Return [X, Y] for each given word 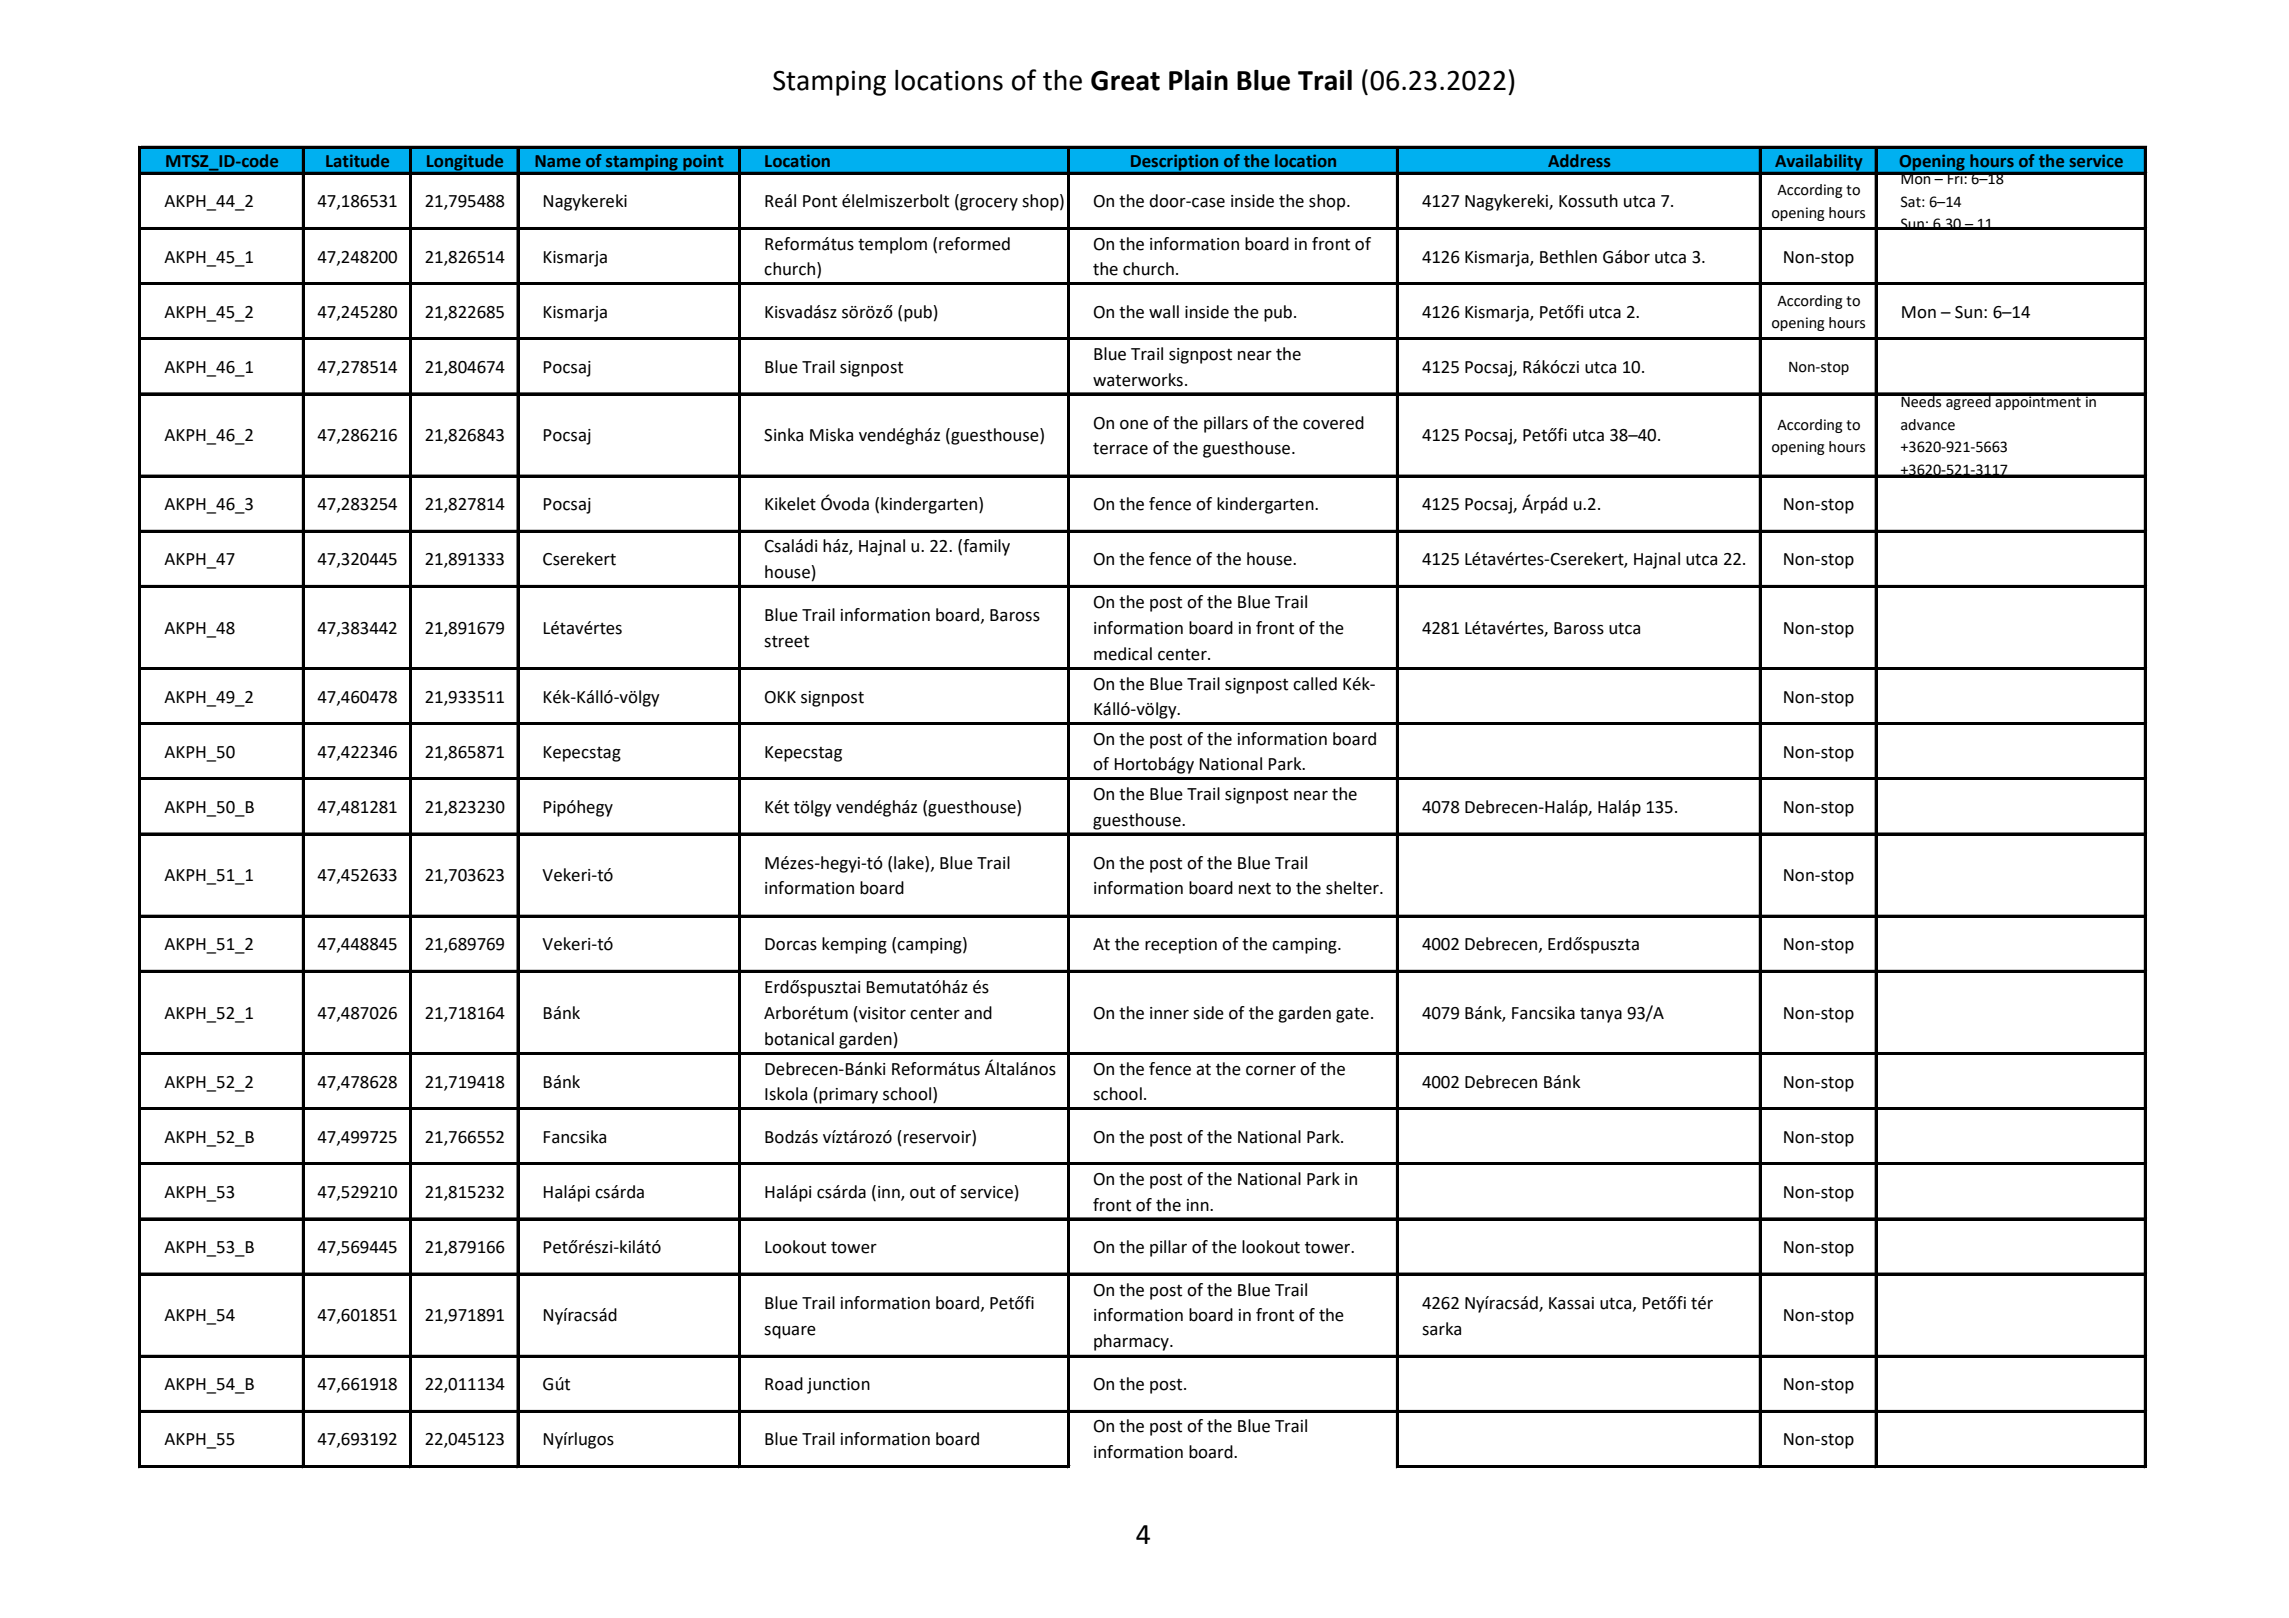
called [1315, 684]
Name [558, 161]
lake [910, 863]
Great [1125, 80]
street [786, 642]
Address [1579, 160]
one [1134, 425]
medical [1123, 654]
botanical [799, 1039]
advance [1928, 425]
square [790, 1332]
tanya [1601, 1015]
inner [1169, 1013]
